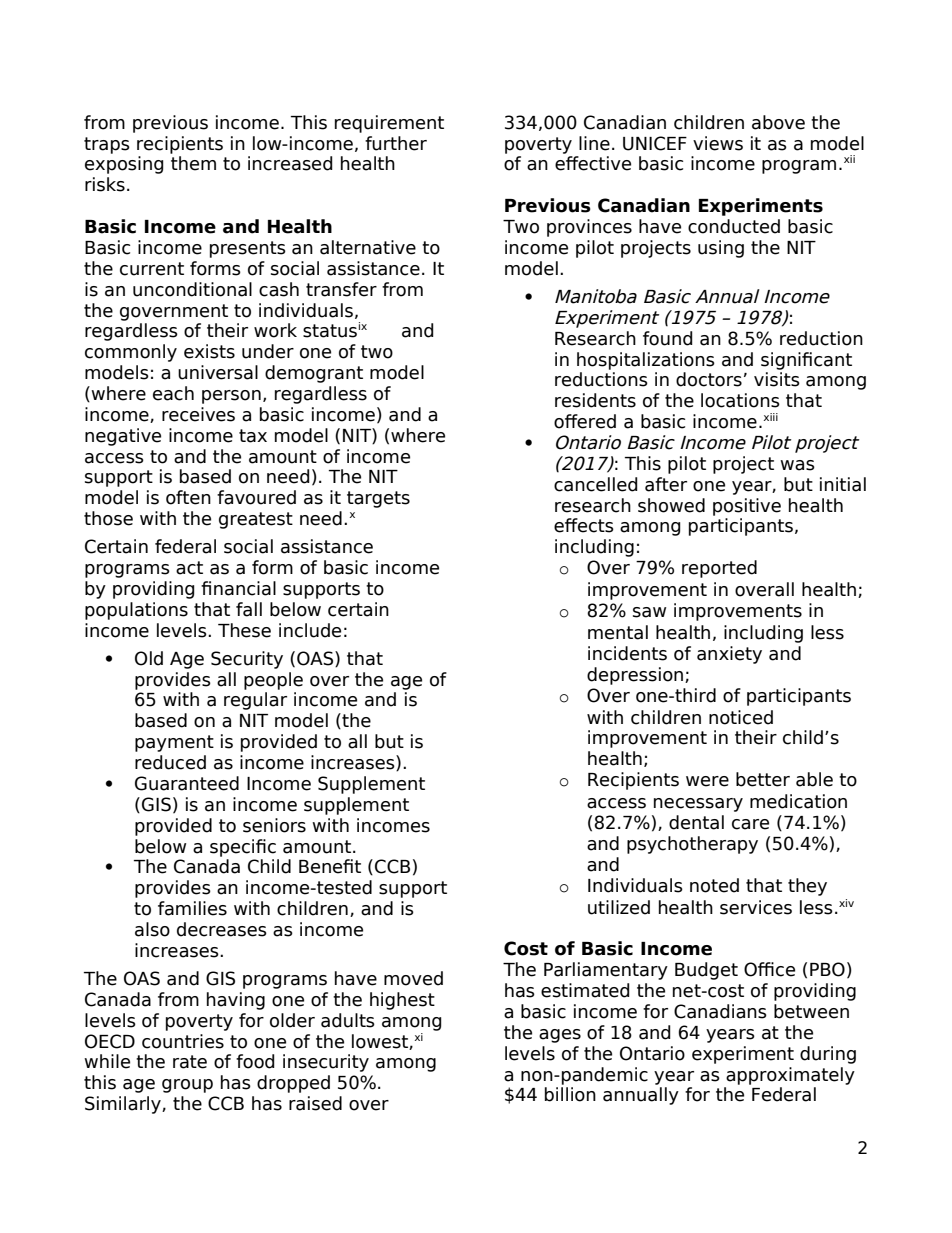 Image resolution: width=952 pixels, height=1233 pixels. Describe the element at coordinates (777, 379) in the screenshot. I see `visits` at that location.
